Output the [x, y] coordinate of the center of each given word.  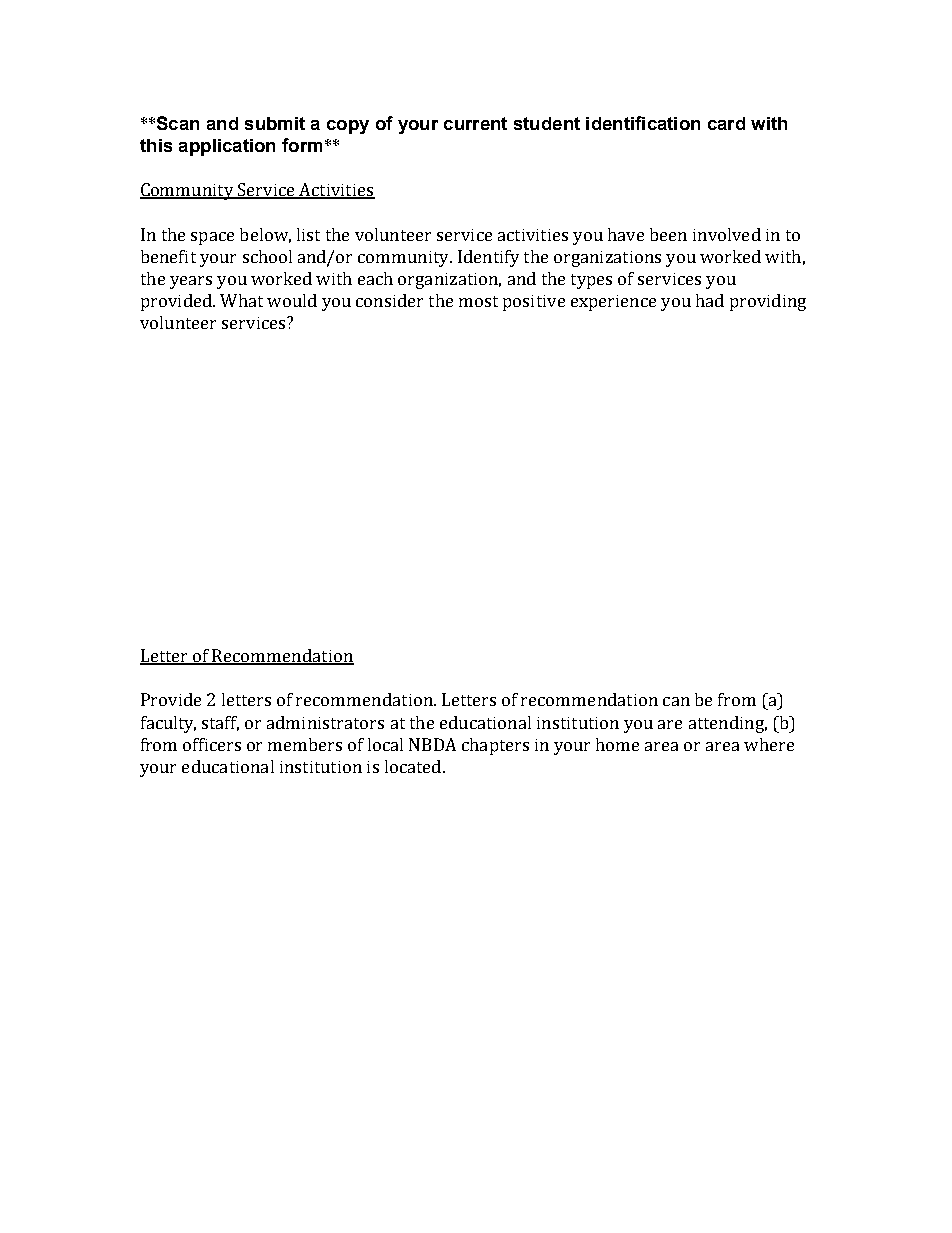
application [227, 147]
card [726, 123]
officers [212, 744]
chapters [495, 746]
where [769, 744]
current [475, 123]
